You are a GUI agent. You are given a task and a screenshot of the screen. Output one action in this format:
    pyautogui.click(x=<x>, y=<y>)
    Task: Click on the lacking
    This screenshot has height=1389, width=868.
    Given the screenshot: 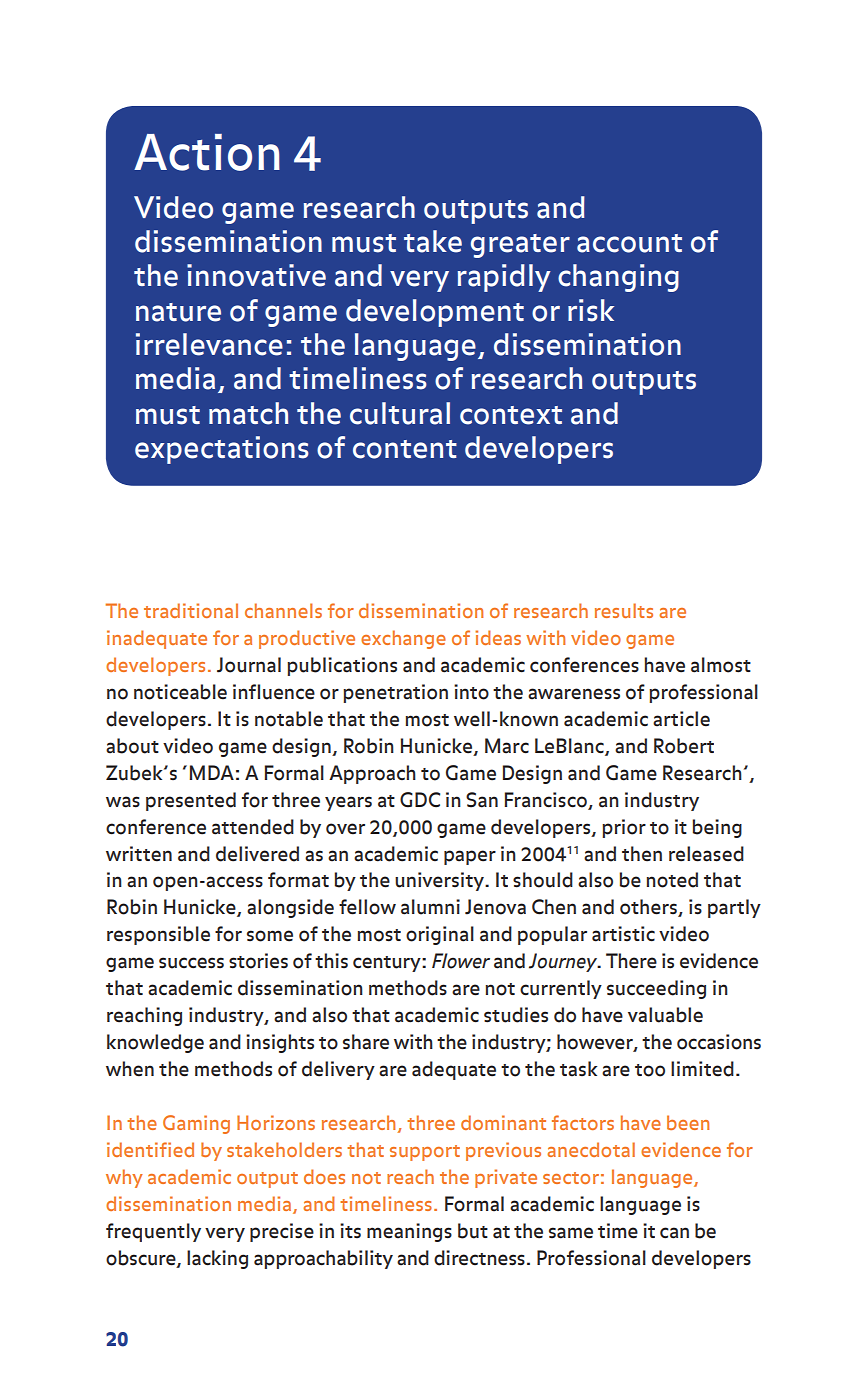 What is the action you would take?
    pyautogui.click(x=217, y=1259)
